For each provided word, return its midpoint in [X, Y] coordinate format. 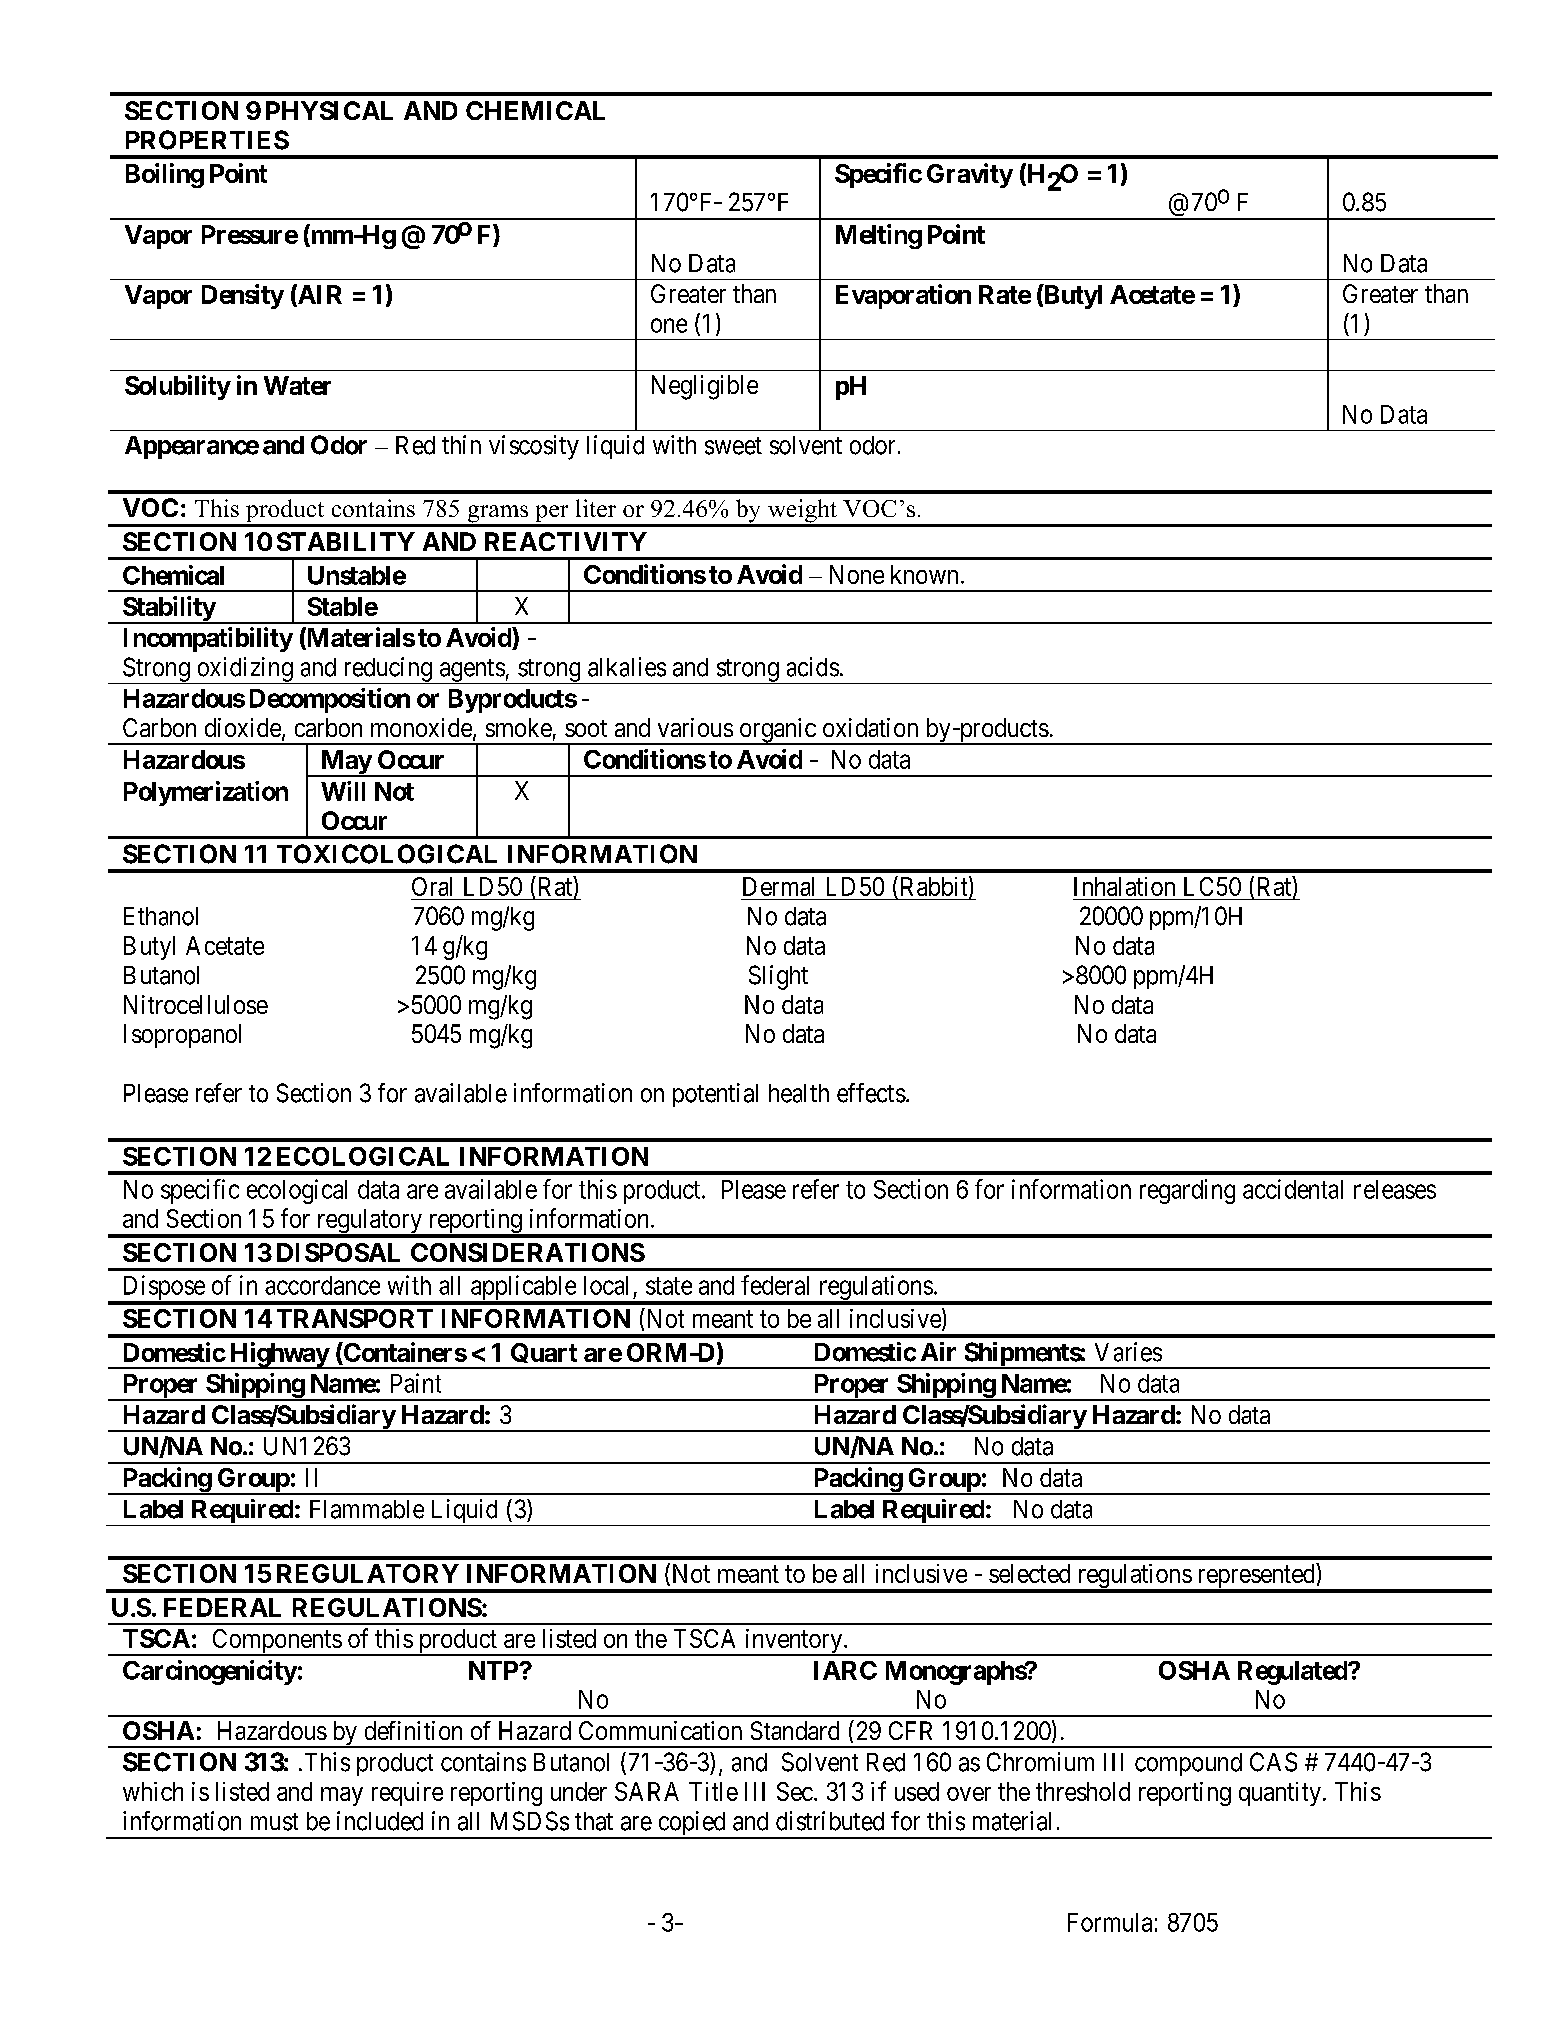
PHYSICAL [329, 110]
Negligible [705, 387]
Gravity [970, 175]
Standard [795, 1730]
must [274, 1822]
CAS [1273, 1762]
